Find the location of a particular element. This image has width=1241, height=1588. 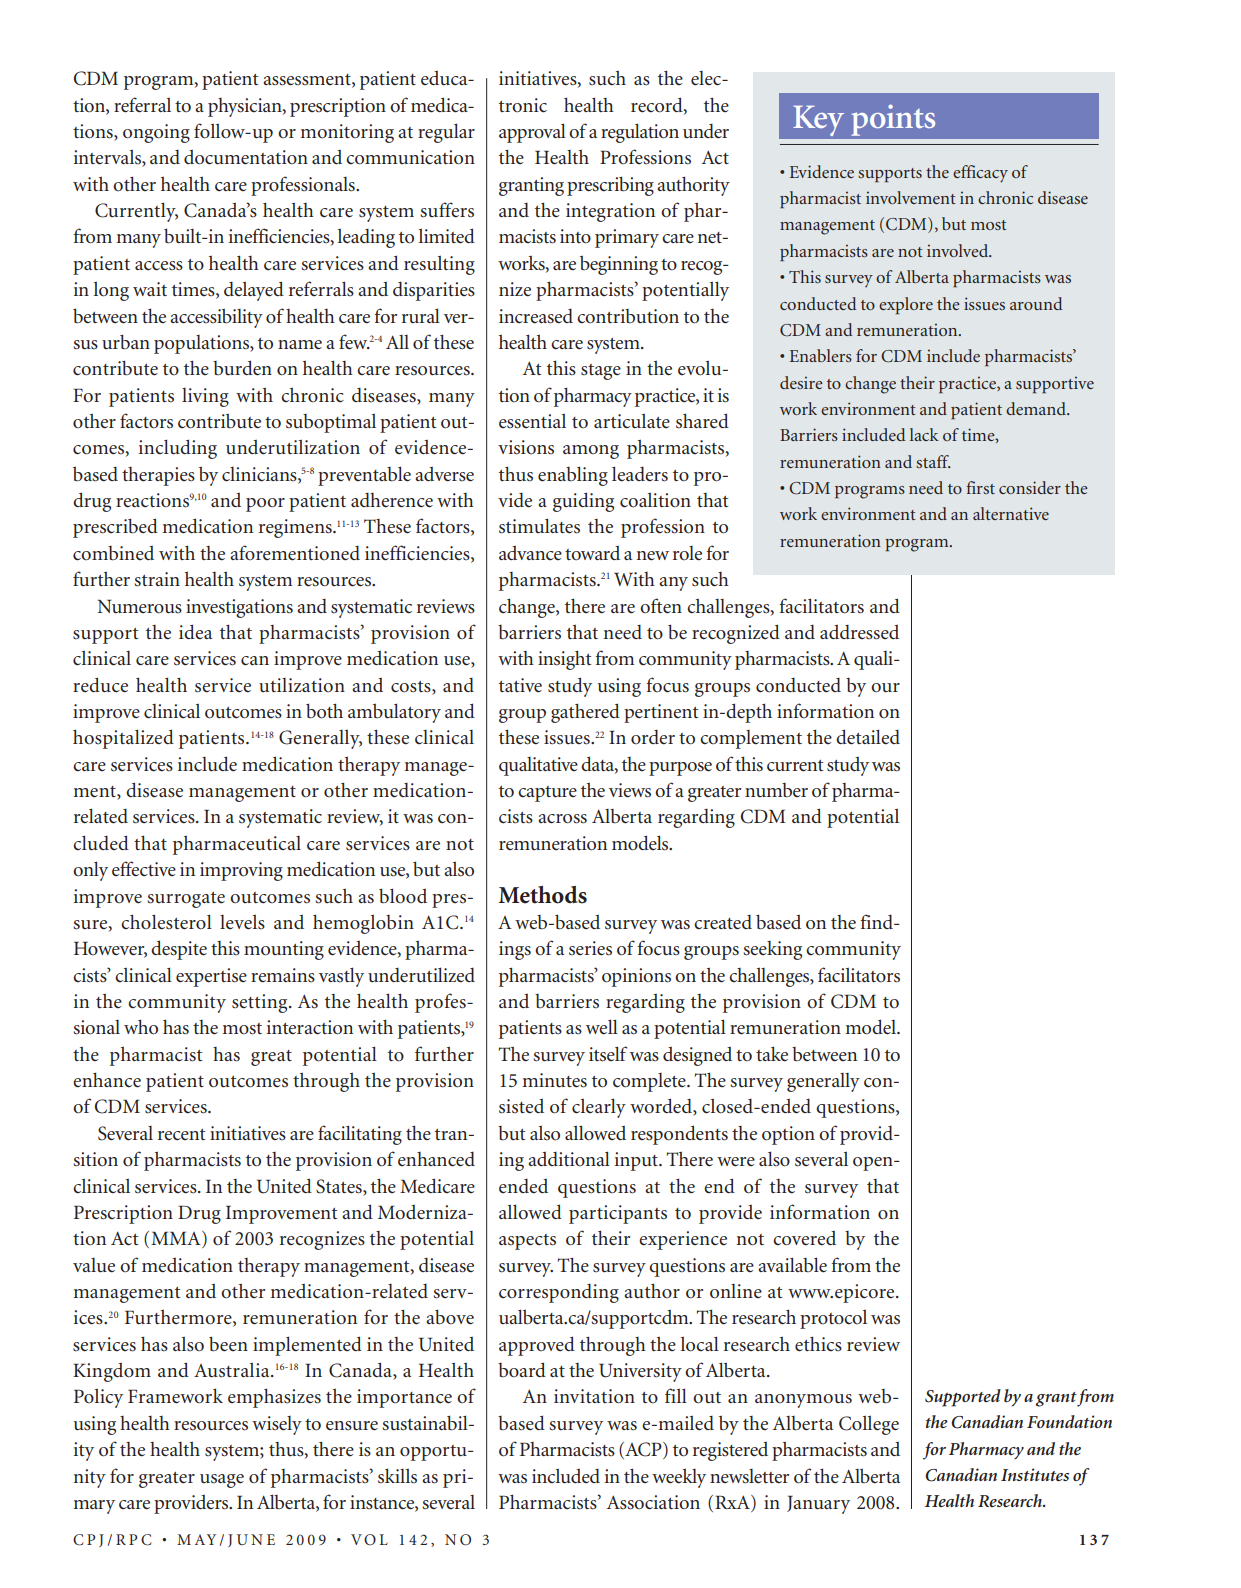

ACP is located at coordinates (643, 1450).
